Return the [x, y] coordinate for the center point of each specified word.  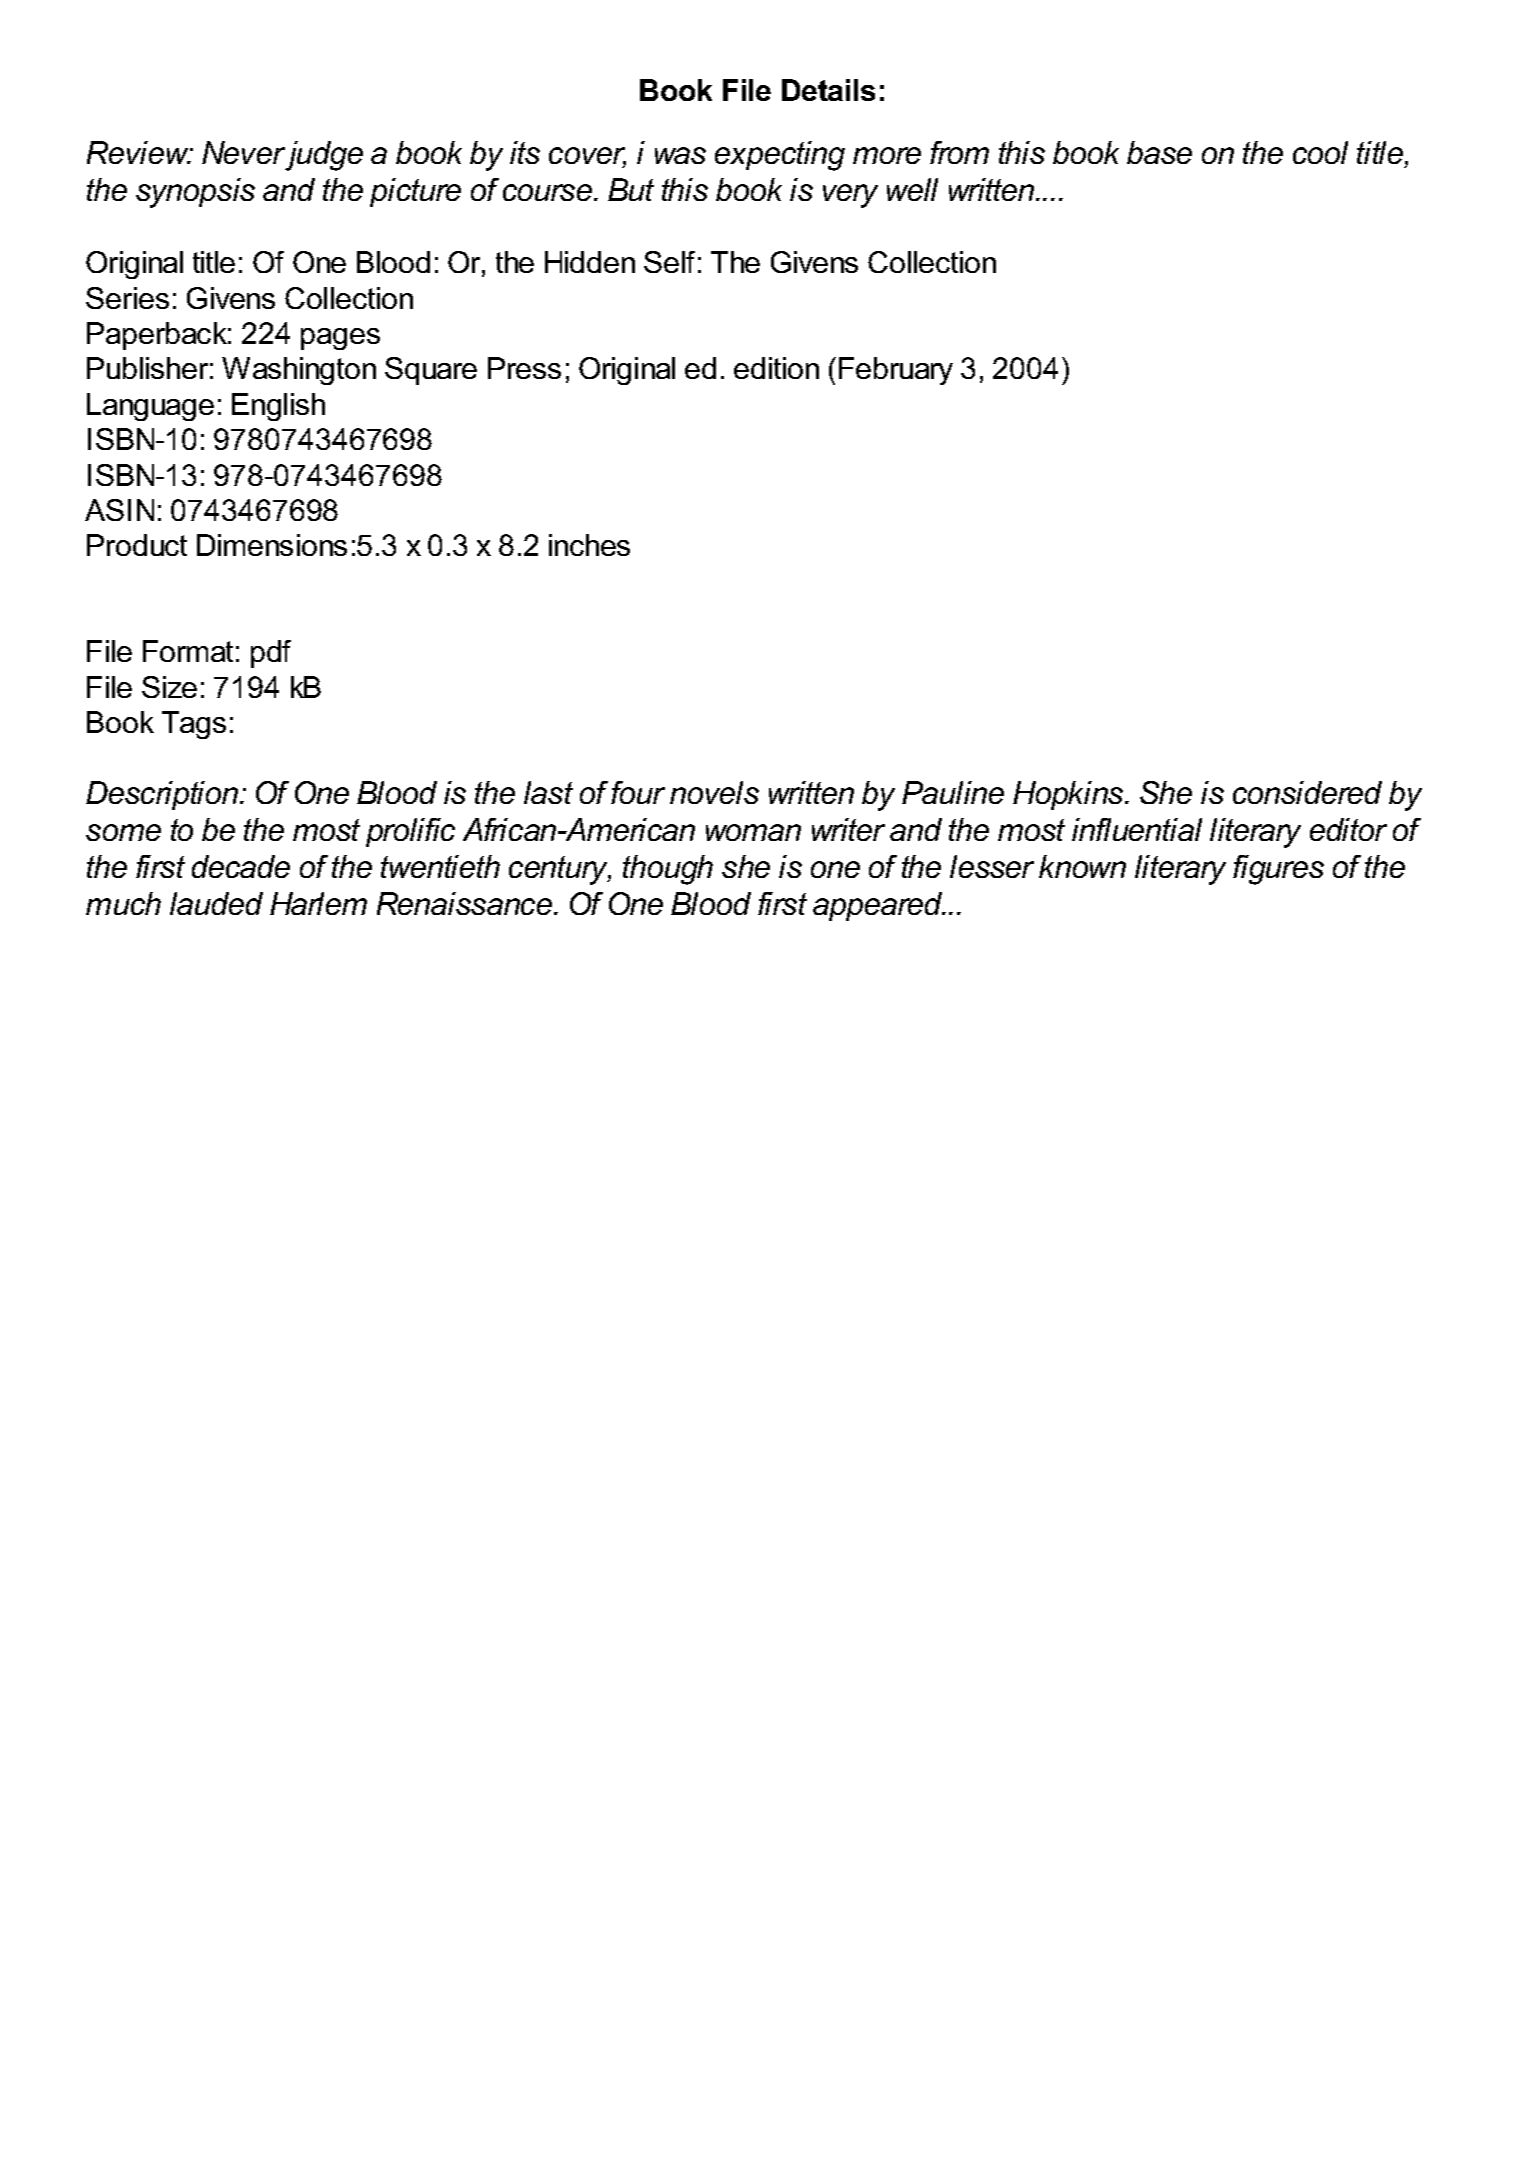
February [896, 371]
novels [714, 792]
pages [340, 339]
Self [669, 262]
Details [828, 90]
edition [776, 368]
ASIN [119, 510]
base [1159, 152]
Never [243, 152]
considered [1307, 792]
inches [589, 545]
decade [241, 866]
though [668, 870]
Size [169, 687]
